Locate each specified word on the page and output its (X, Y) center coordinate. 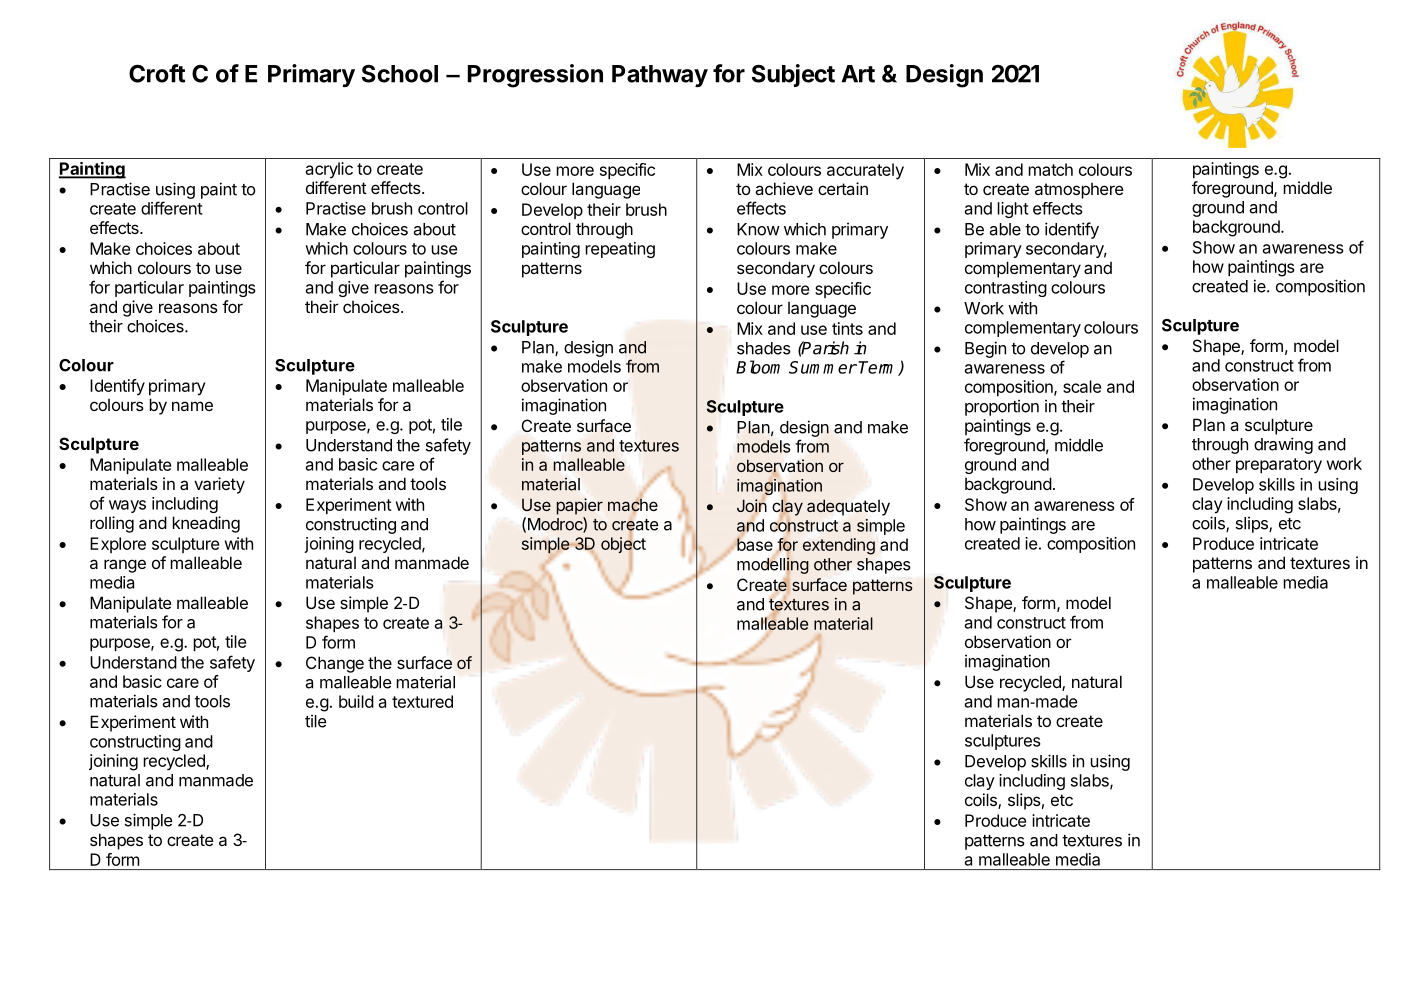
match (1050, 169)
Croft (157, 73)
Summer (823, 367)
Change (335, 664)
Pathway (660, 76)
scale (1082, 386)
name (192, 406)
